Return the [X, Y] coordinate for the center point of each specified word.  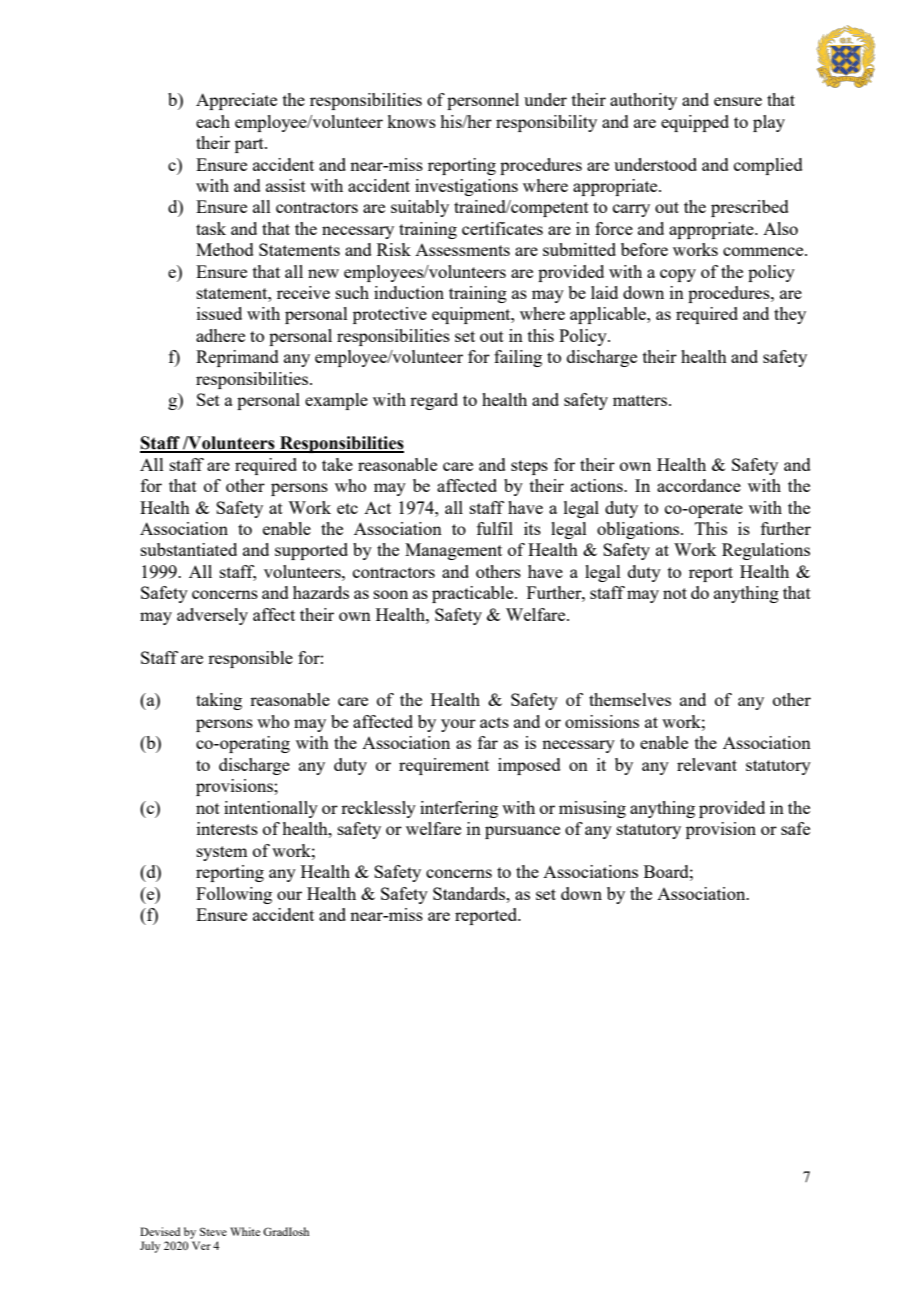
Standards [470, 893]
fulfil [495, 528]
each [213, 121]
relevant [707, 764]
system [222, 853]
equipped [695, 123]
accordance [699, 485]
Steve [213, 1231]
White [245, 1231]
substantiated [189, 549]
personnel [483, 101]
